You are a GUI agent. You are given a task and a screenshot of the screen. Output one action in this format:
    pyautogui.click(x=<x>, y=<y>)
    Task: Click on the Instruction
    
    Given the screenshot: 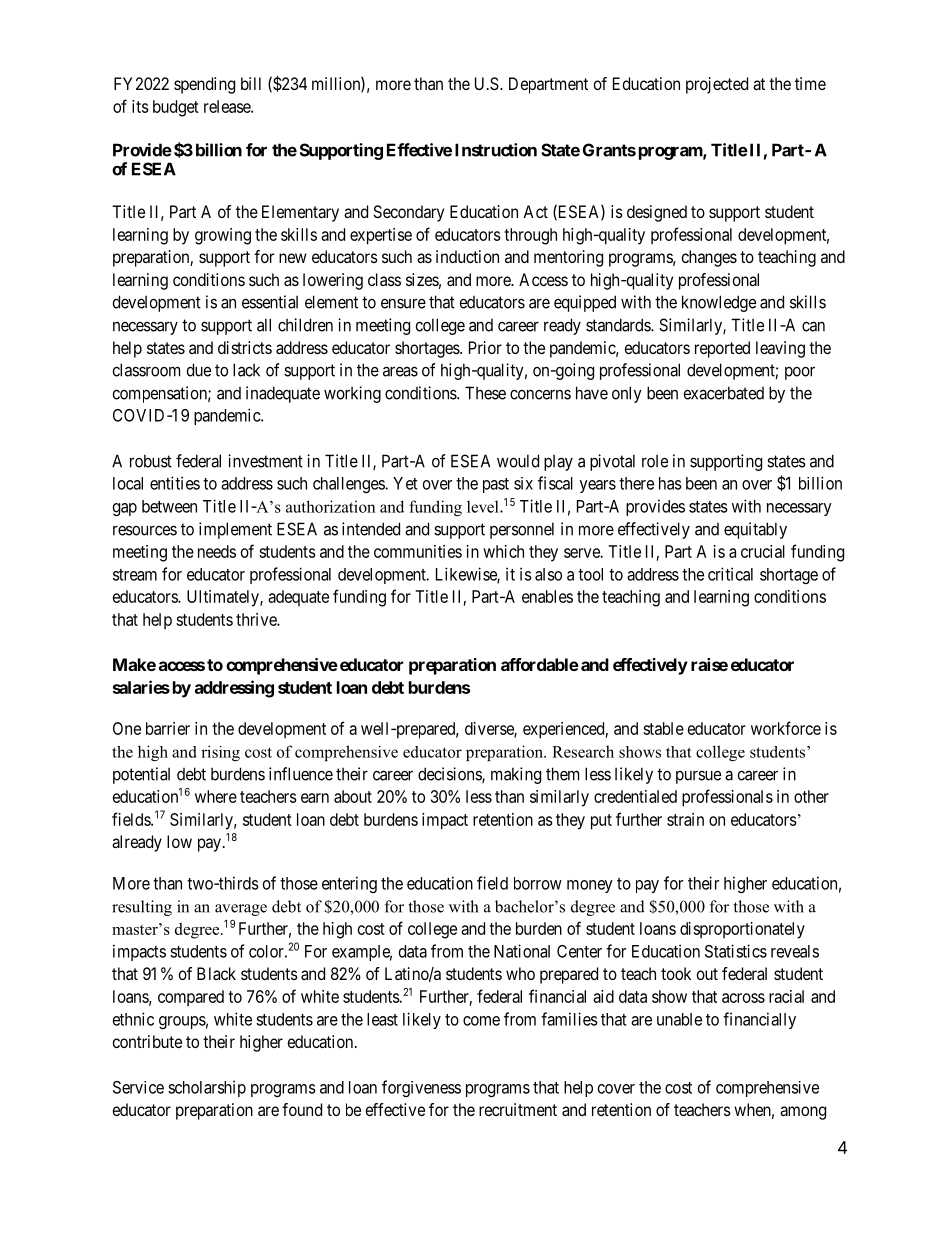 What is the action you would take?
    pyautogui.click(x=496, y=150)
